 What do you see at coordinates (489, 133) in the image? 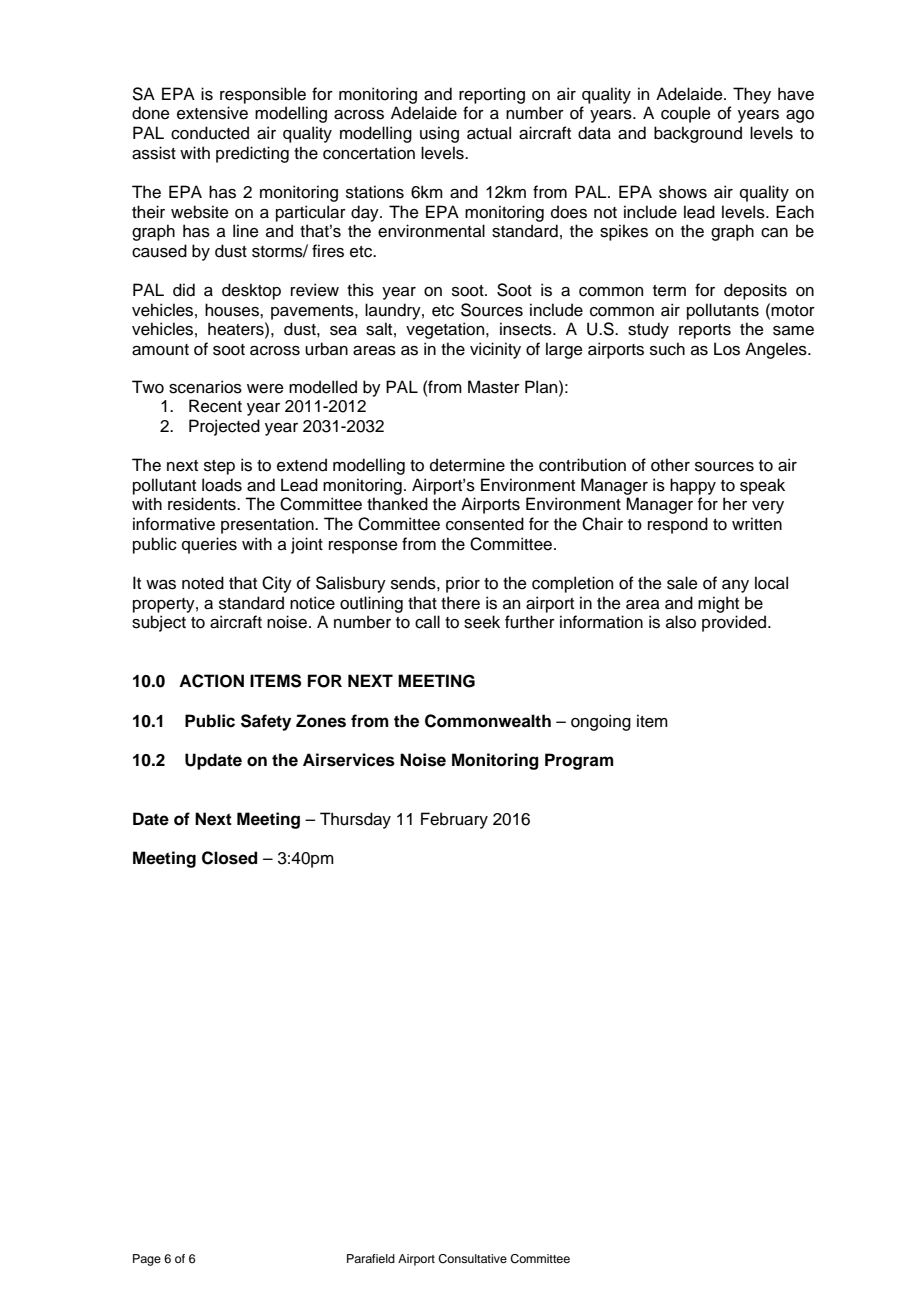
I see `actual` at bounding box center [489, 133].
